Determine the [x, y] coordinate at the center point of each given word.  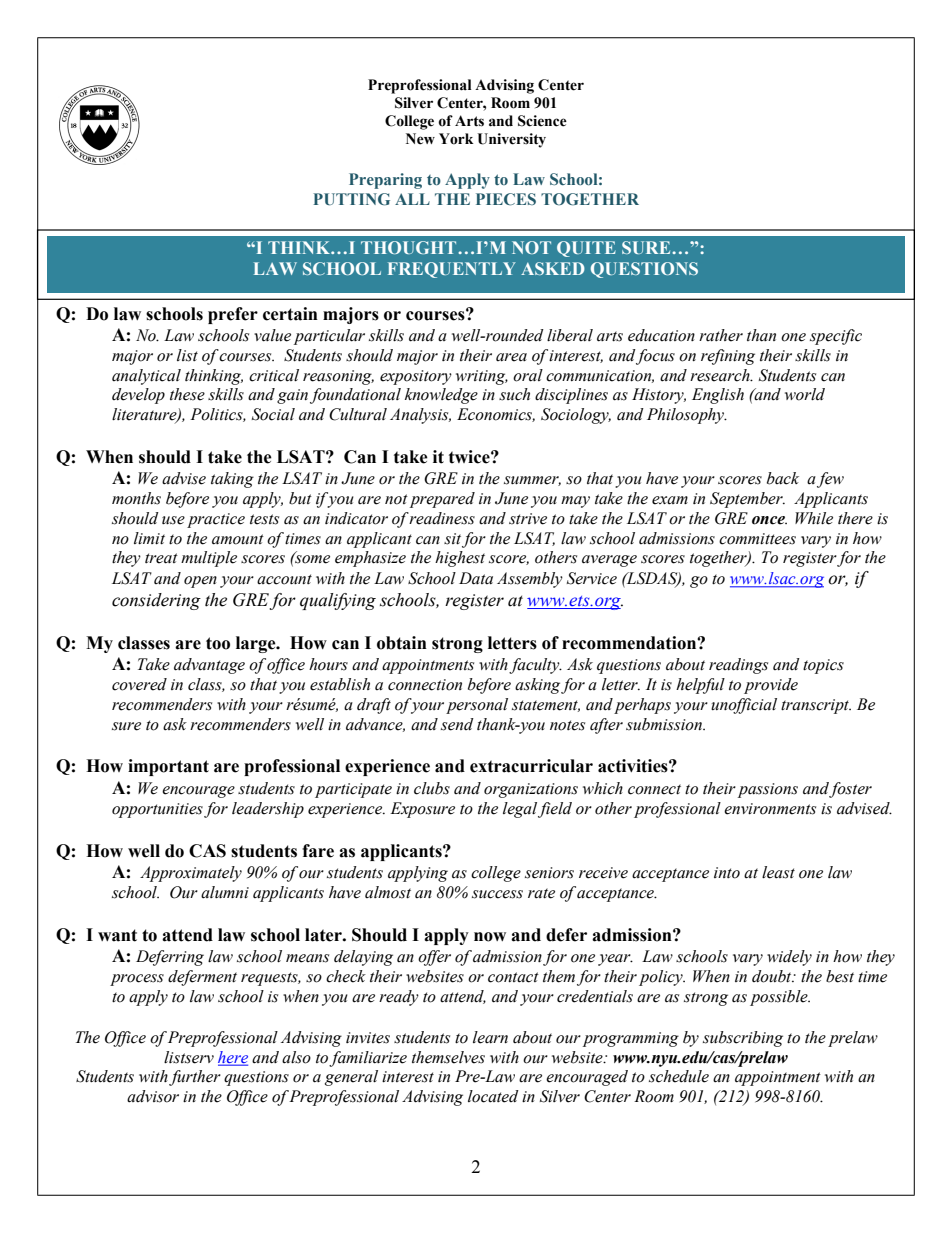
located [493, 1096]
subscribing [743, 1039]
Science [542, 121]
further [195, 1078]
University [511, 140]
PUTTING [351, 199]
